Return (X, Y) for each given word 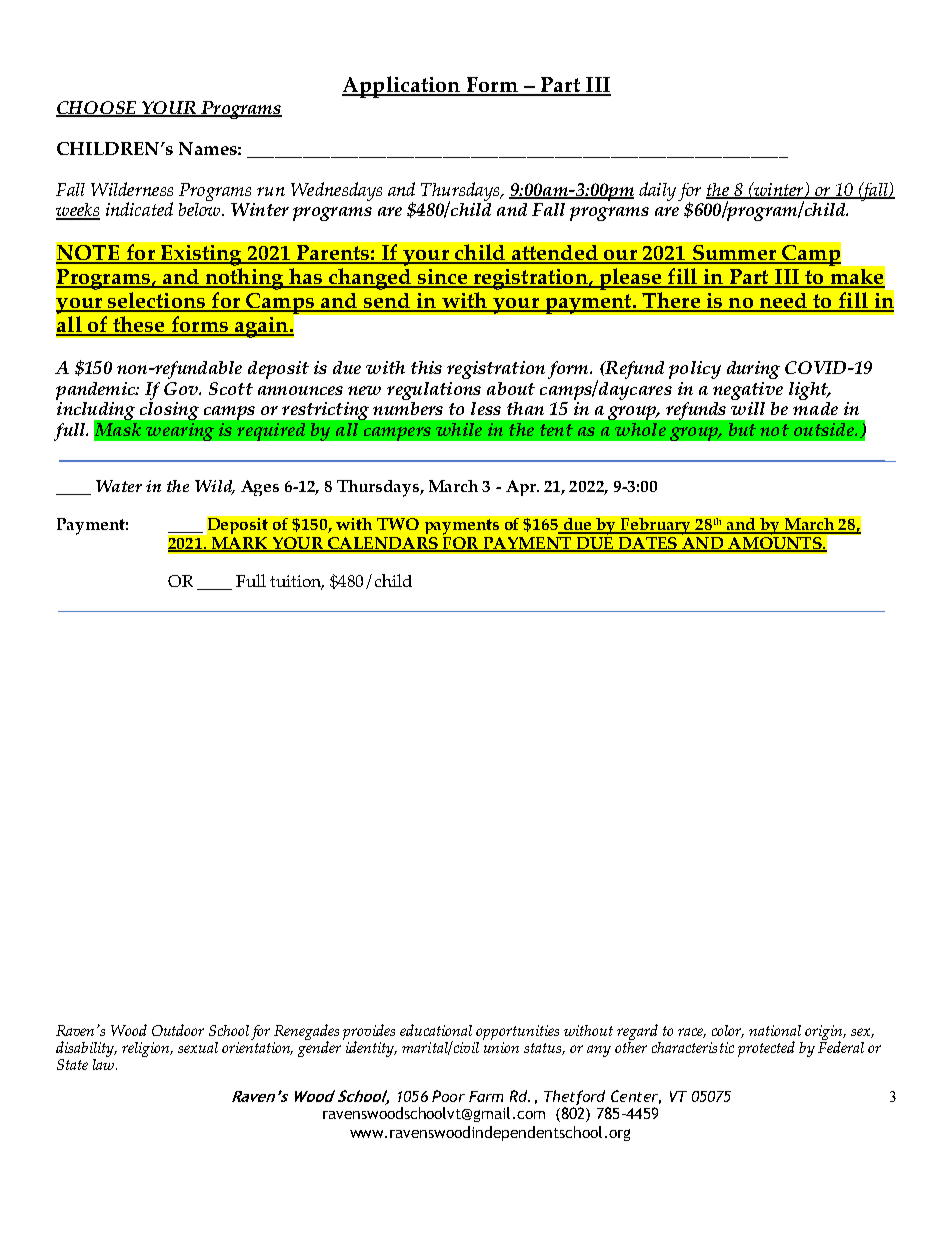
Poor (448, 1096)
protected (766, 1049)
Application (402, 87)
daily (657, 191)
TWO (398, 524)
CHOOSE (97, 108)
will (748, 407)
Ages (260, 488)
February (656, 526)
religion (147, 1049)
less (486, 408)
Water (119, 486)
